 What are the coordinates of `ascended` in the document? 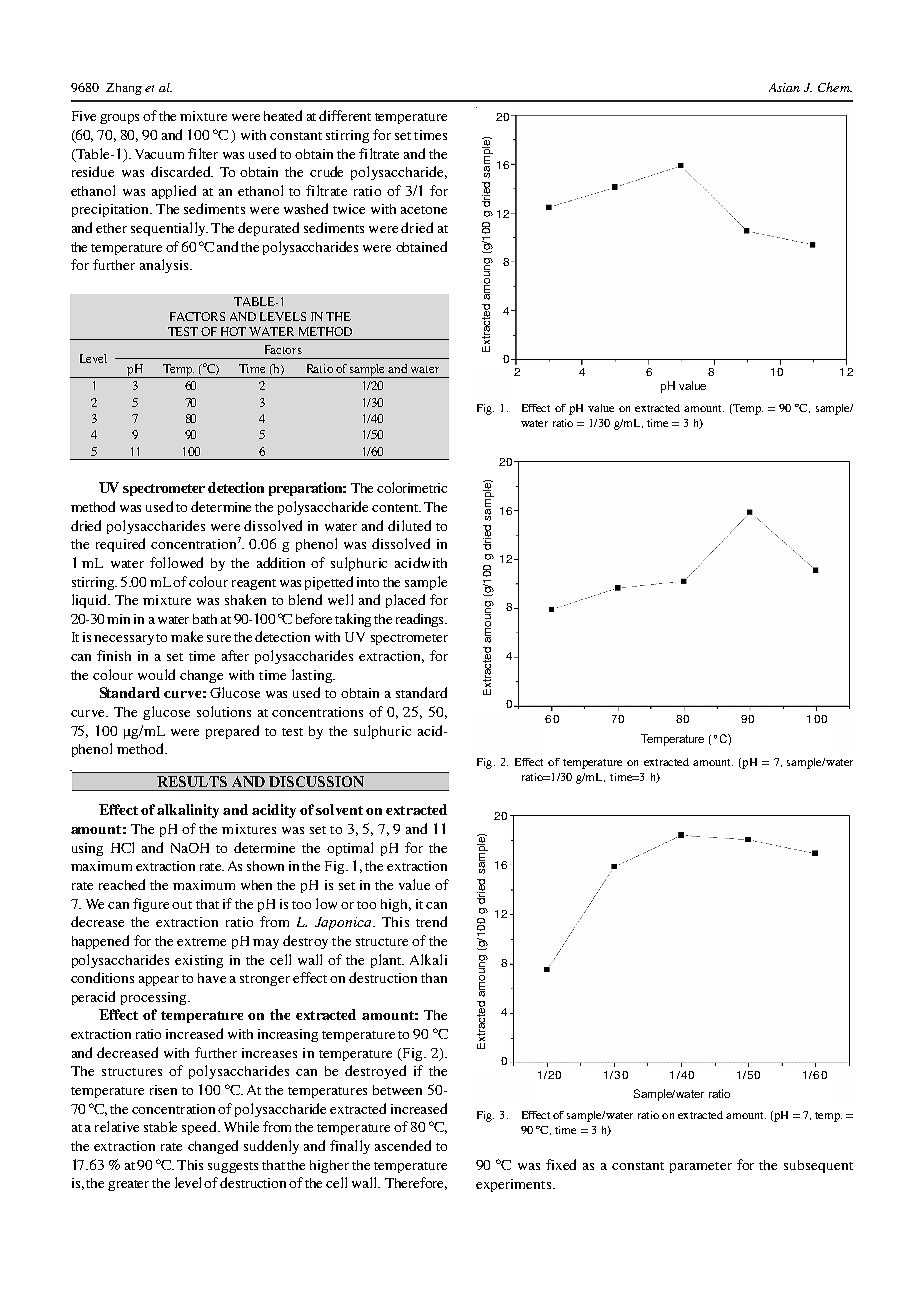 It's located at (403, 1145).
